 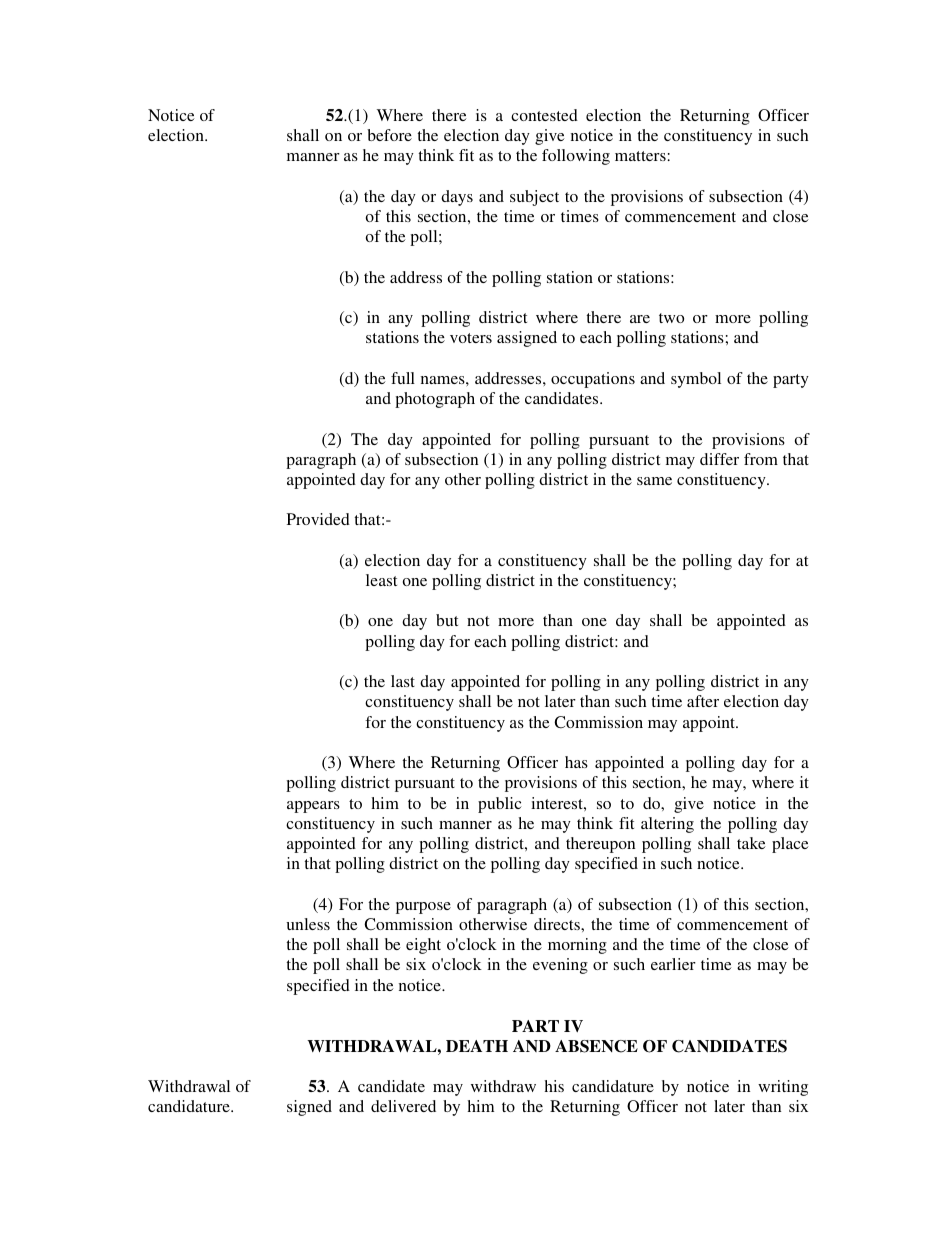 I want to click on ABSENCE, so click(x=596, y=1046).
